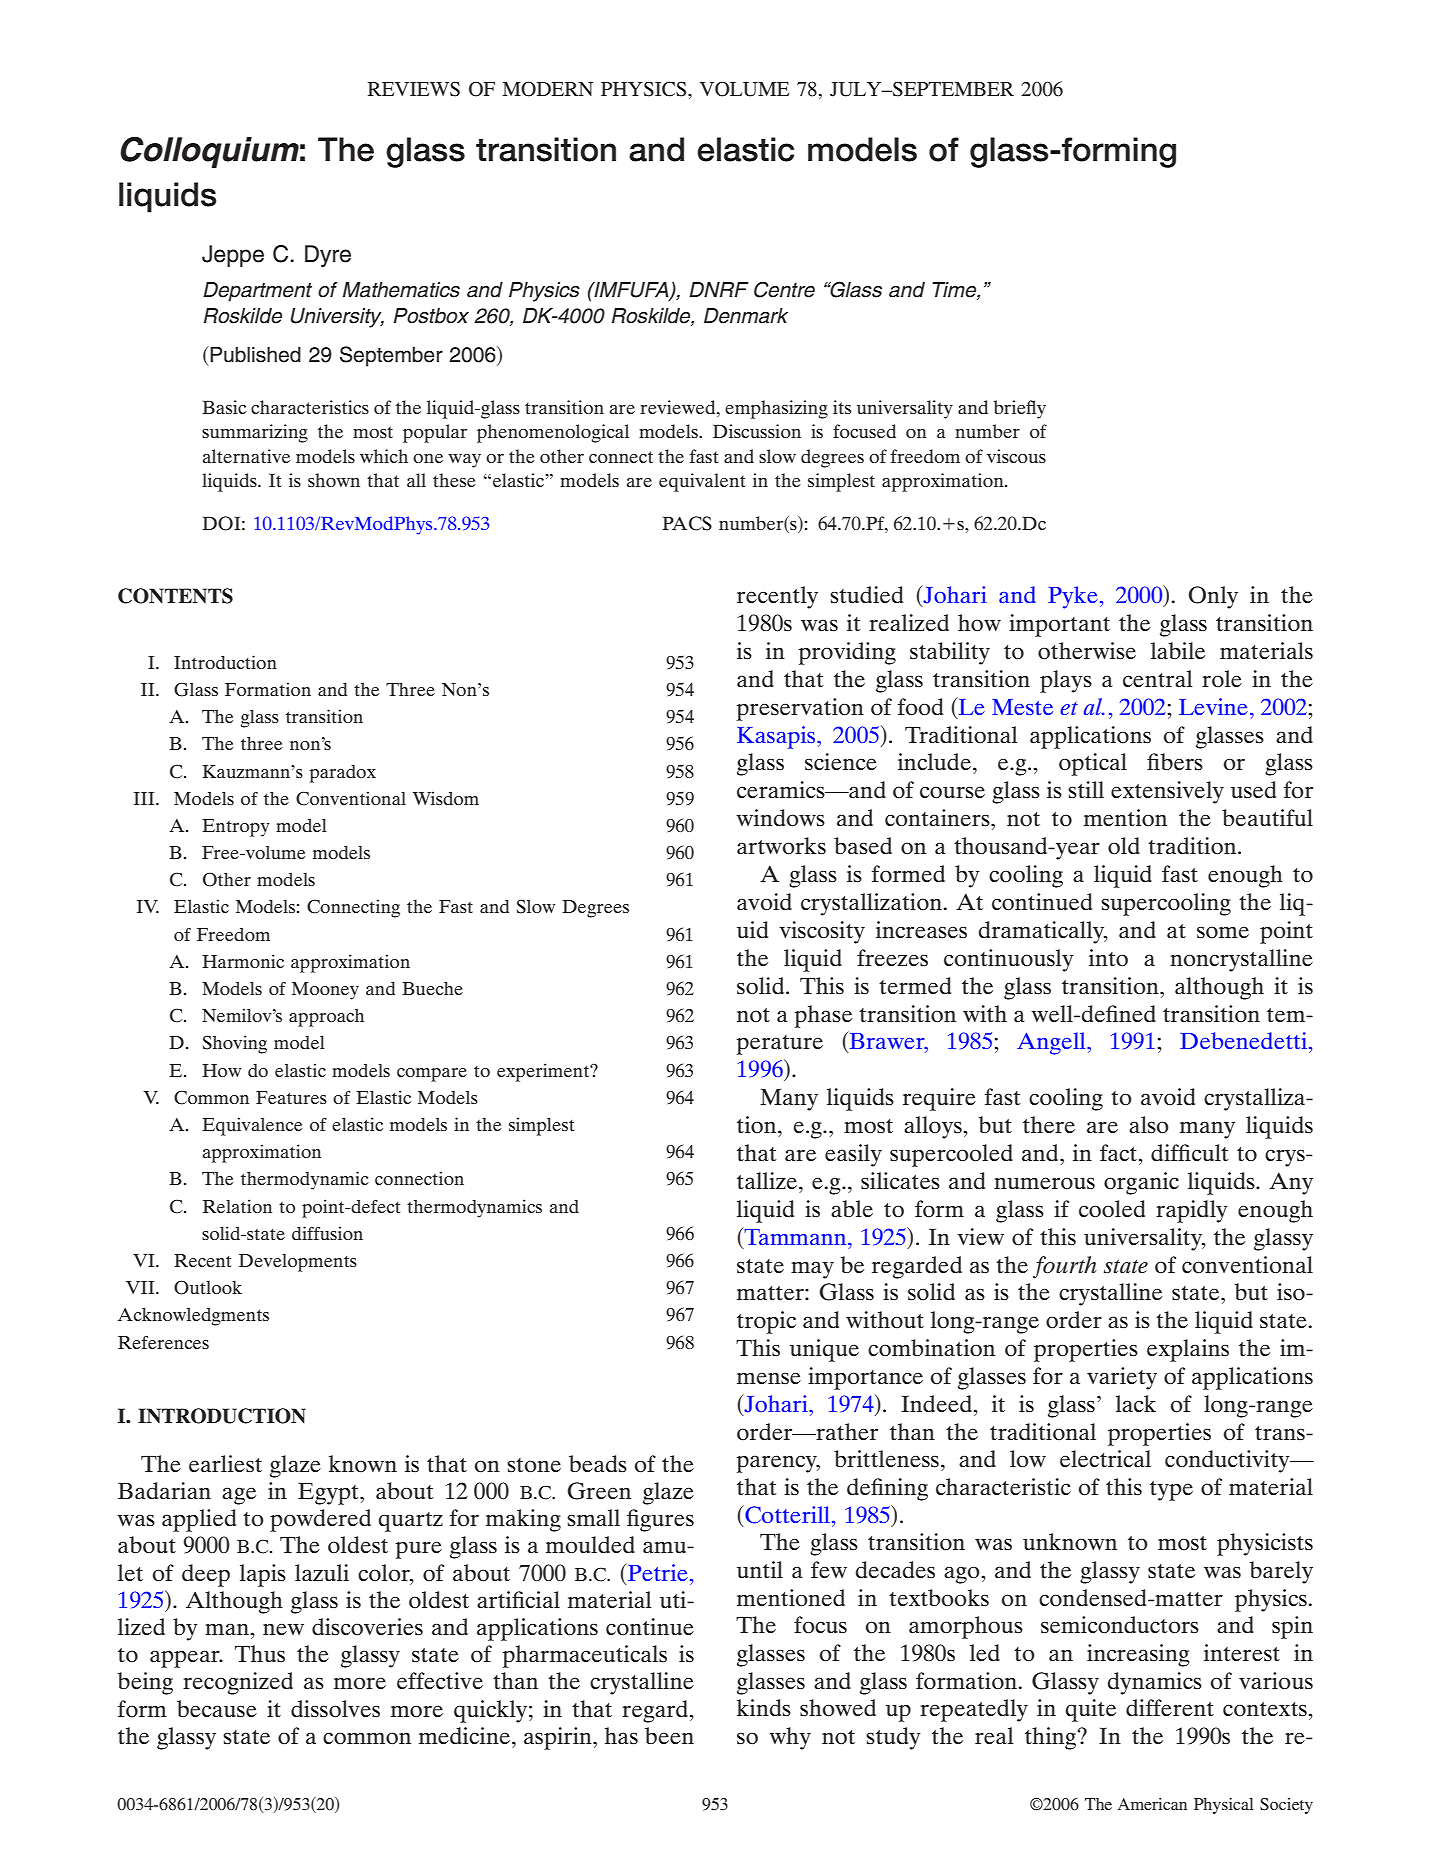  Describe the element at coordinates (1020, 409) in the image. I see `briefly` at that location.
